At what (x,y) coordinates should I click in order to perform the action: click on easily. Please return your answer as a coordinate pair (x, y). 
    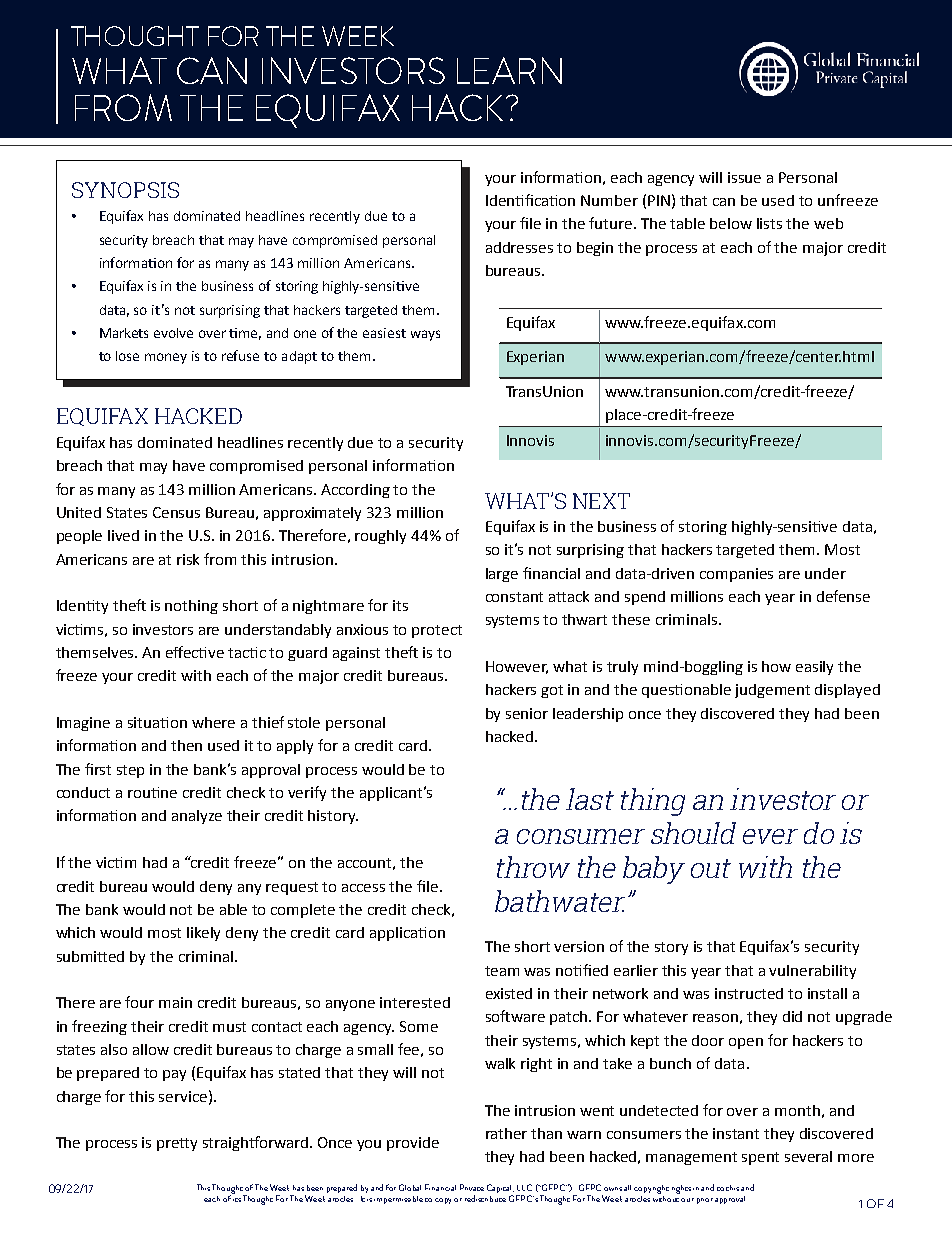
    Looking at the image, I should click on (814, 668).
